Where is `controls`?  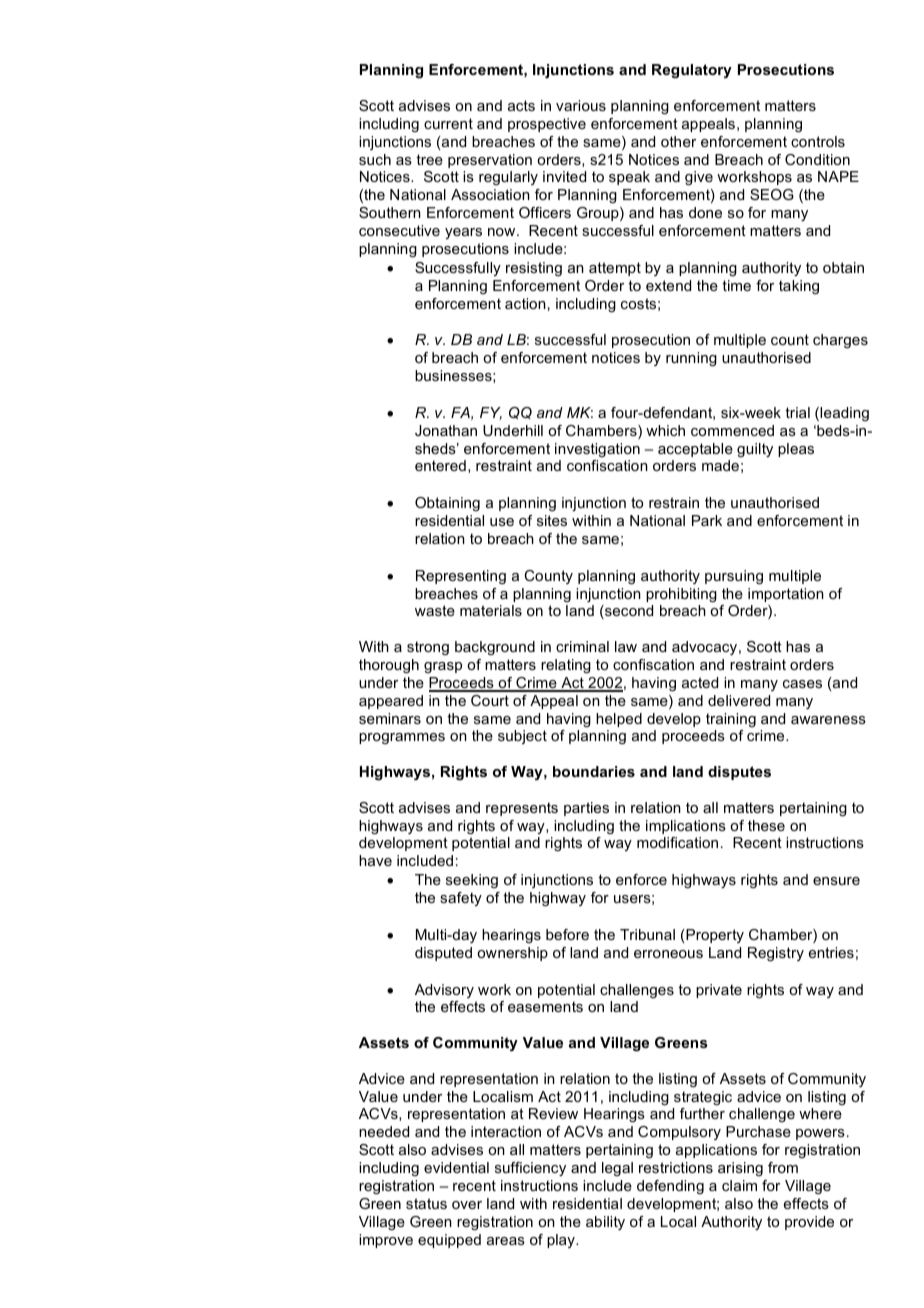 controls is located at coordinates (818, 141).
